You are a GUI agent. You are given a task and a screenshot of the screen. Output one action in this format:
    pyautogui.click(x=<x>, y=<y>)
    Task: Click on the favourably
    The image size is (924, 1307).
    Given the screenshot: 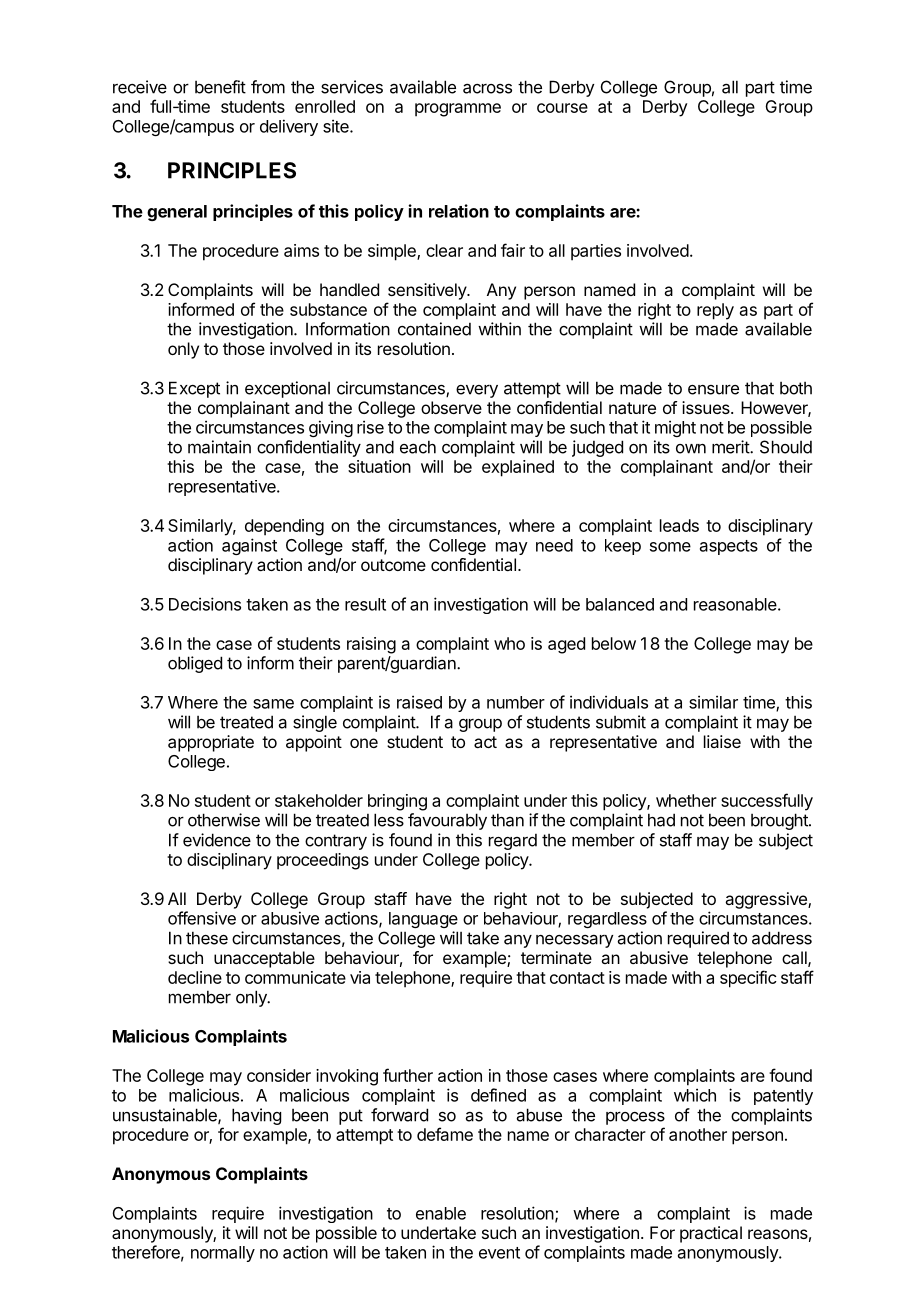 What is the action you would take?
    pyautogui.click(x=447, y=821)
